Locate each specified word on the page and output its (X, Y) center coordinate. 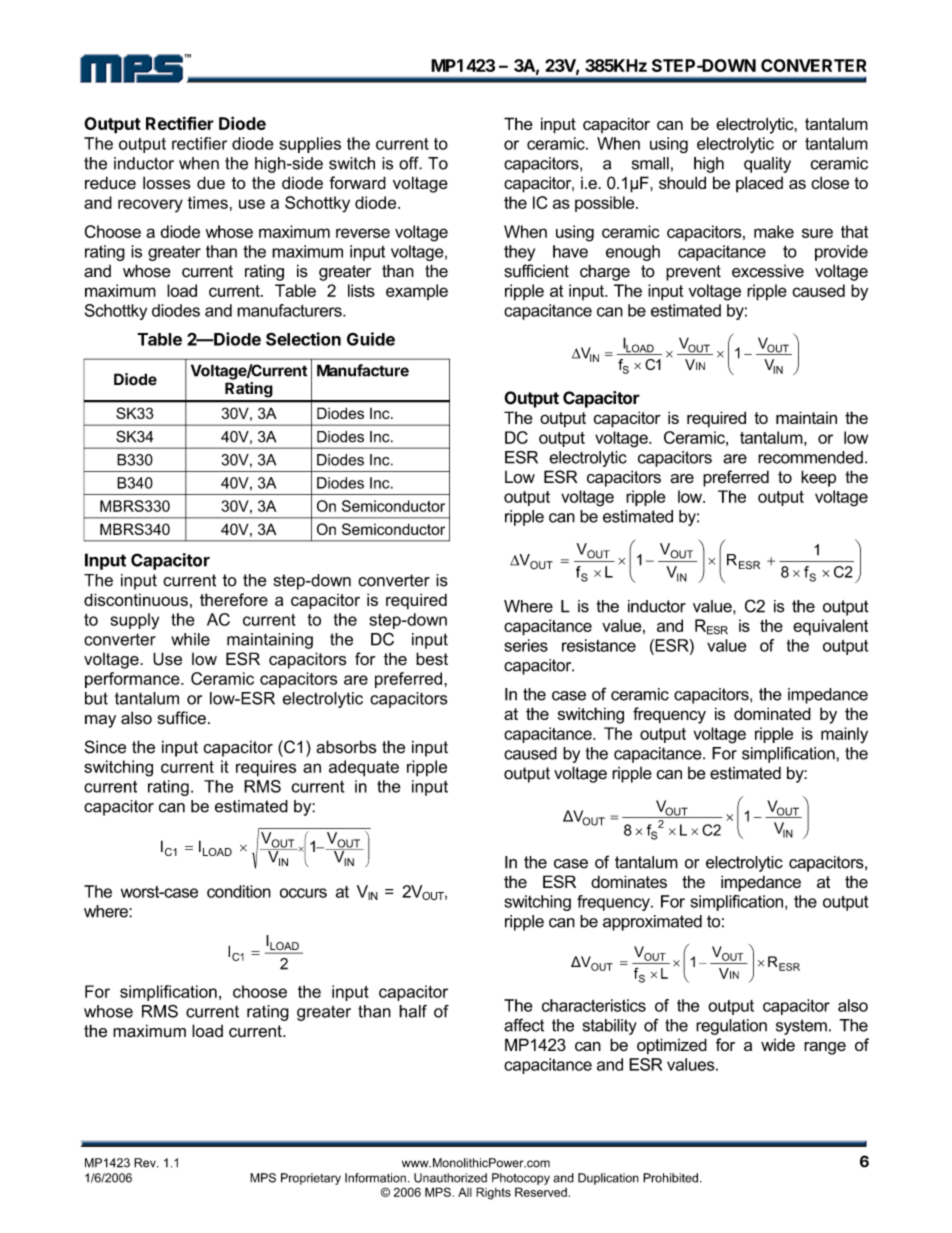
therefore (234, 599)
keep (818, 478)
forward (357, 182)
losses (167, 183)
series (526, 645)
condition (239, 891)
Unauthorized (450, 1178)
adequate (364, 768)
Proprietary (311, 1179)
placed (759, 184)
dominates (629, 881)
